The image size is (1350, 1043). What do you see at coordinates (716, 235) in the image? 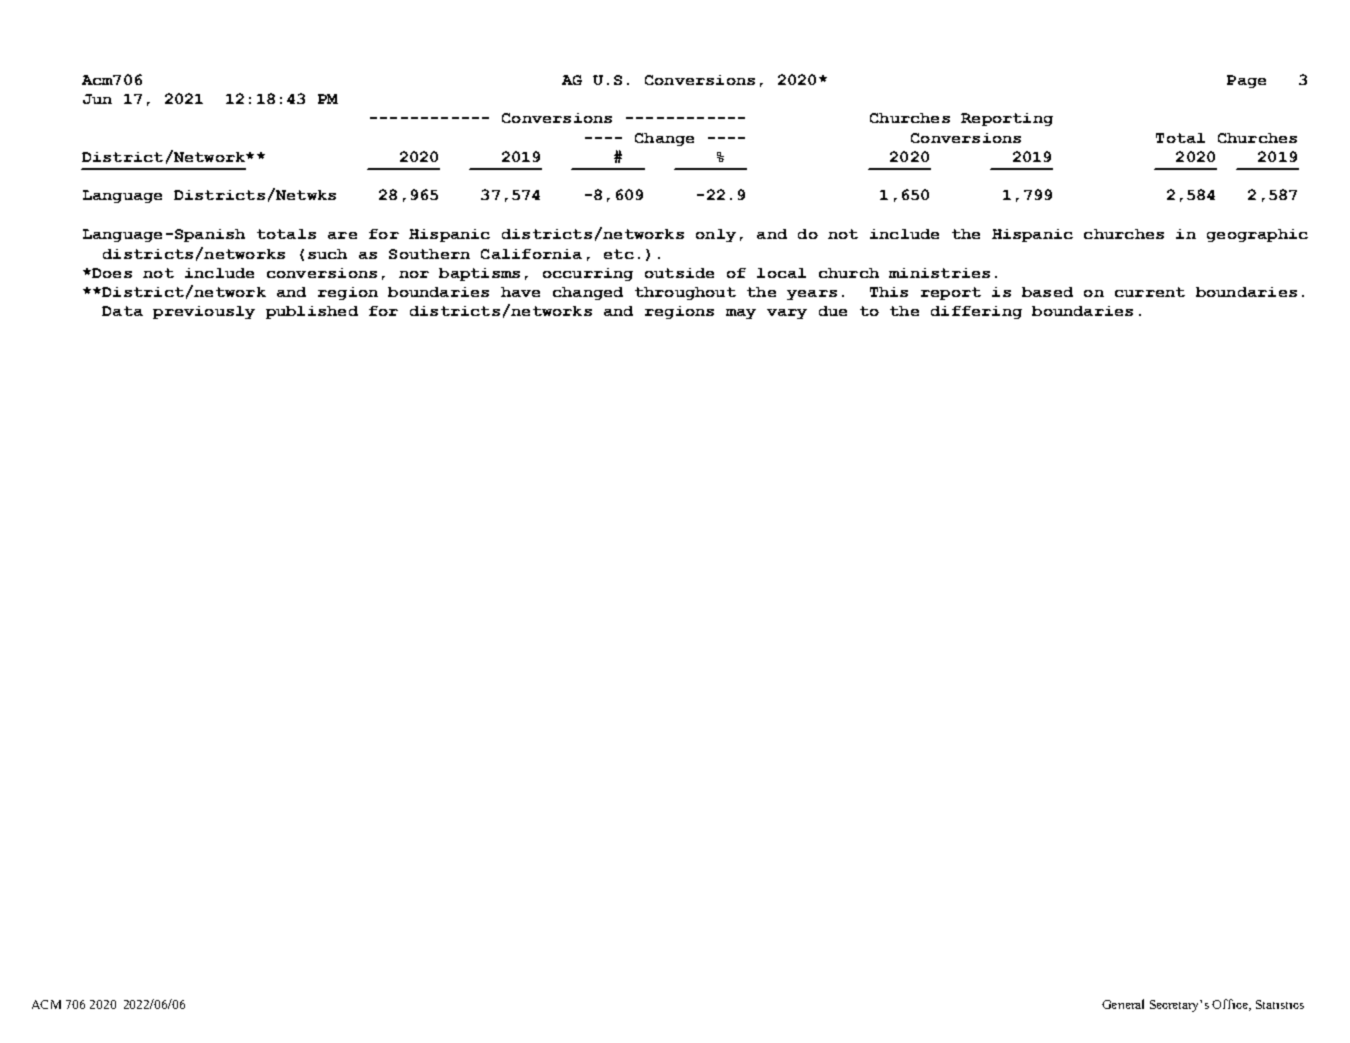
I see `only` at bounding box center [716, 235].
